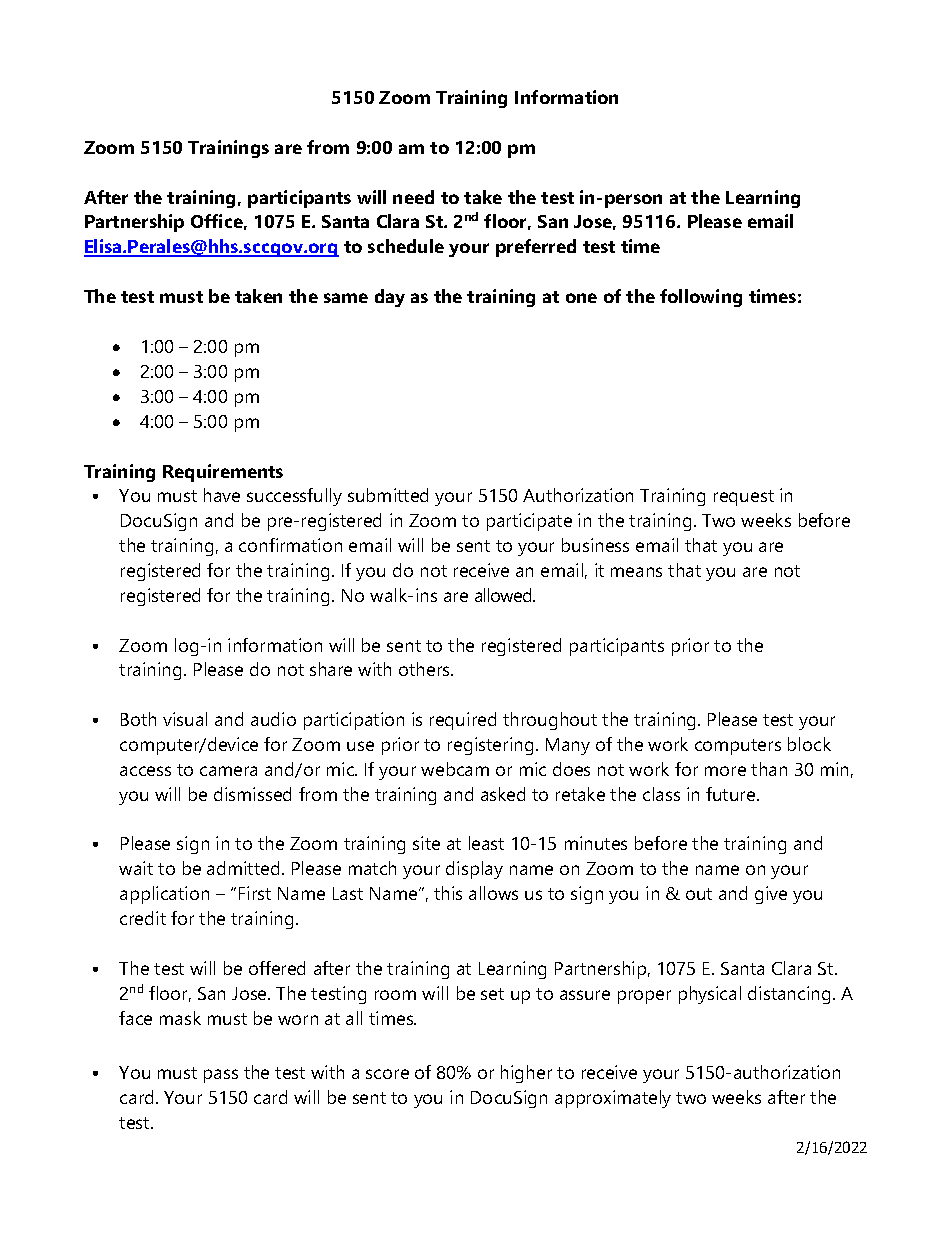 The width and height of the page is (952, 1233). What do you see at coordinates (474, 870) in the page?
I see `display` at bounding box center [474, 870].
